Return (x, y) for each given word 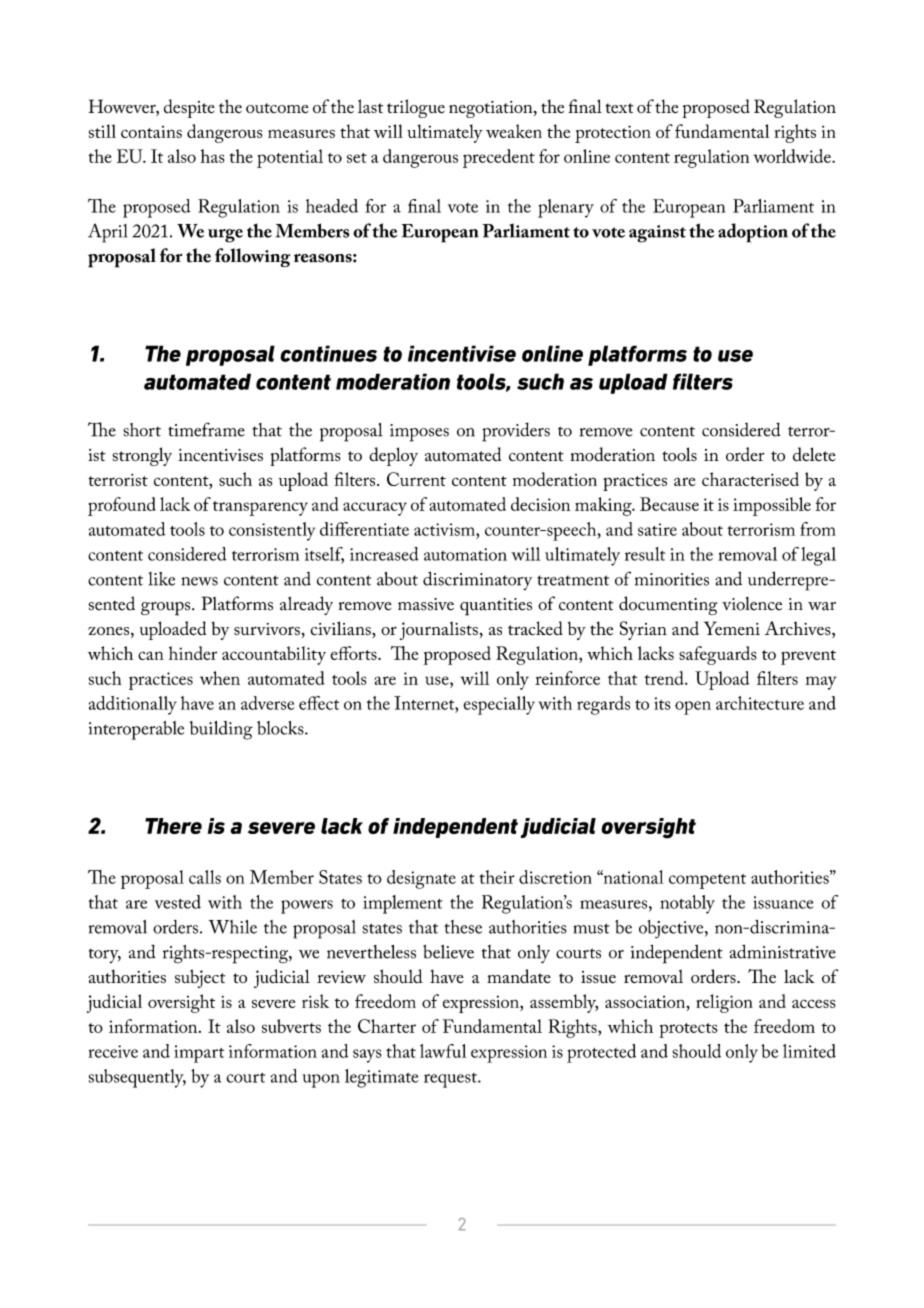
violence (752, 604)
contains (151, 132)
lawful (443, 1051)
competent (707, 881)
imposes (419, 433)
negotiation (492, 109)
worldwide (793, 156)
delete (814, 454)
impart (199, 1054)
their (497, 877)
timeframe (206, 429)
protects (688, 1030)
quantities (496, 607)
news (199, 581)
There (173, 826)
